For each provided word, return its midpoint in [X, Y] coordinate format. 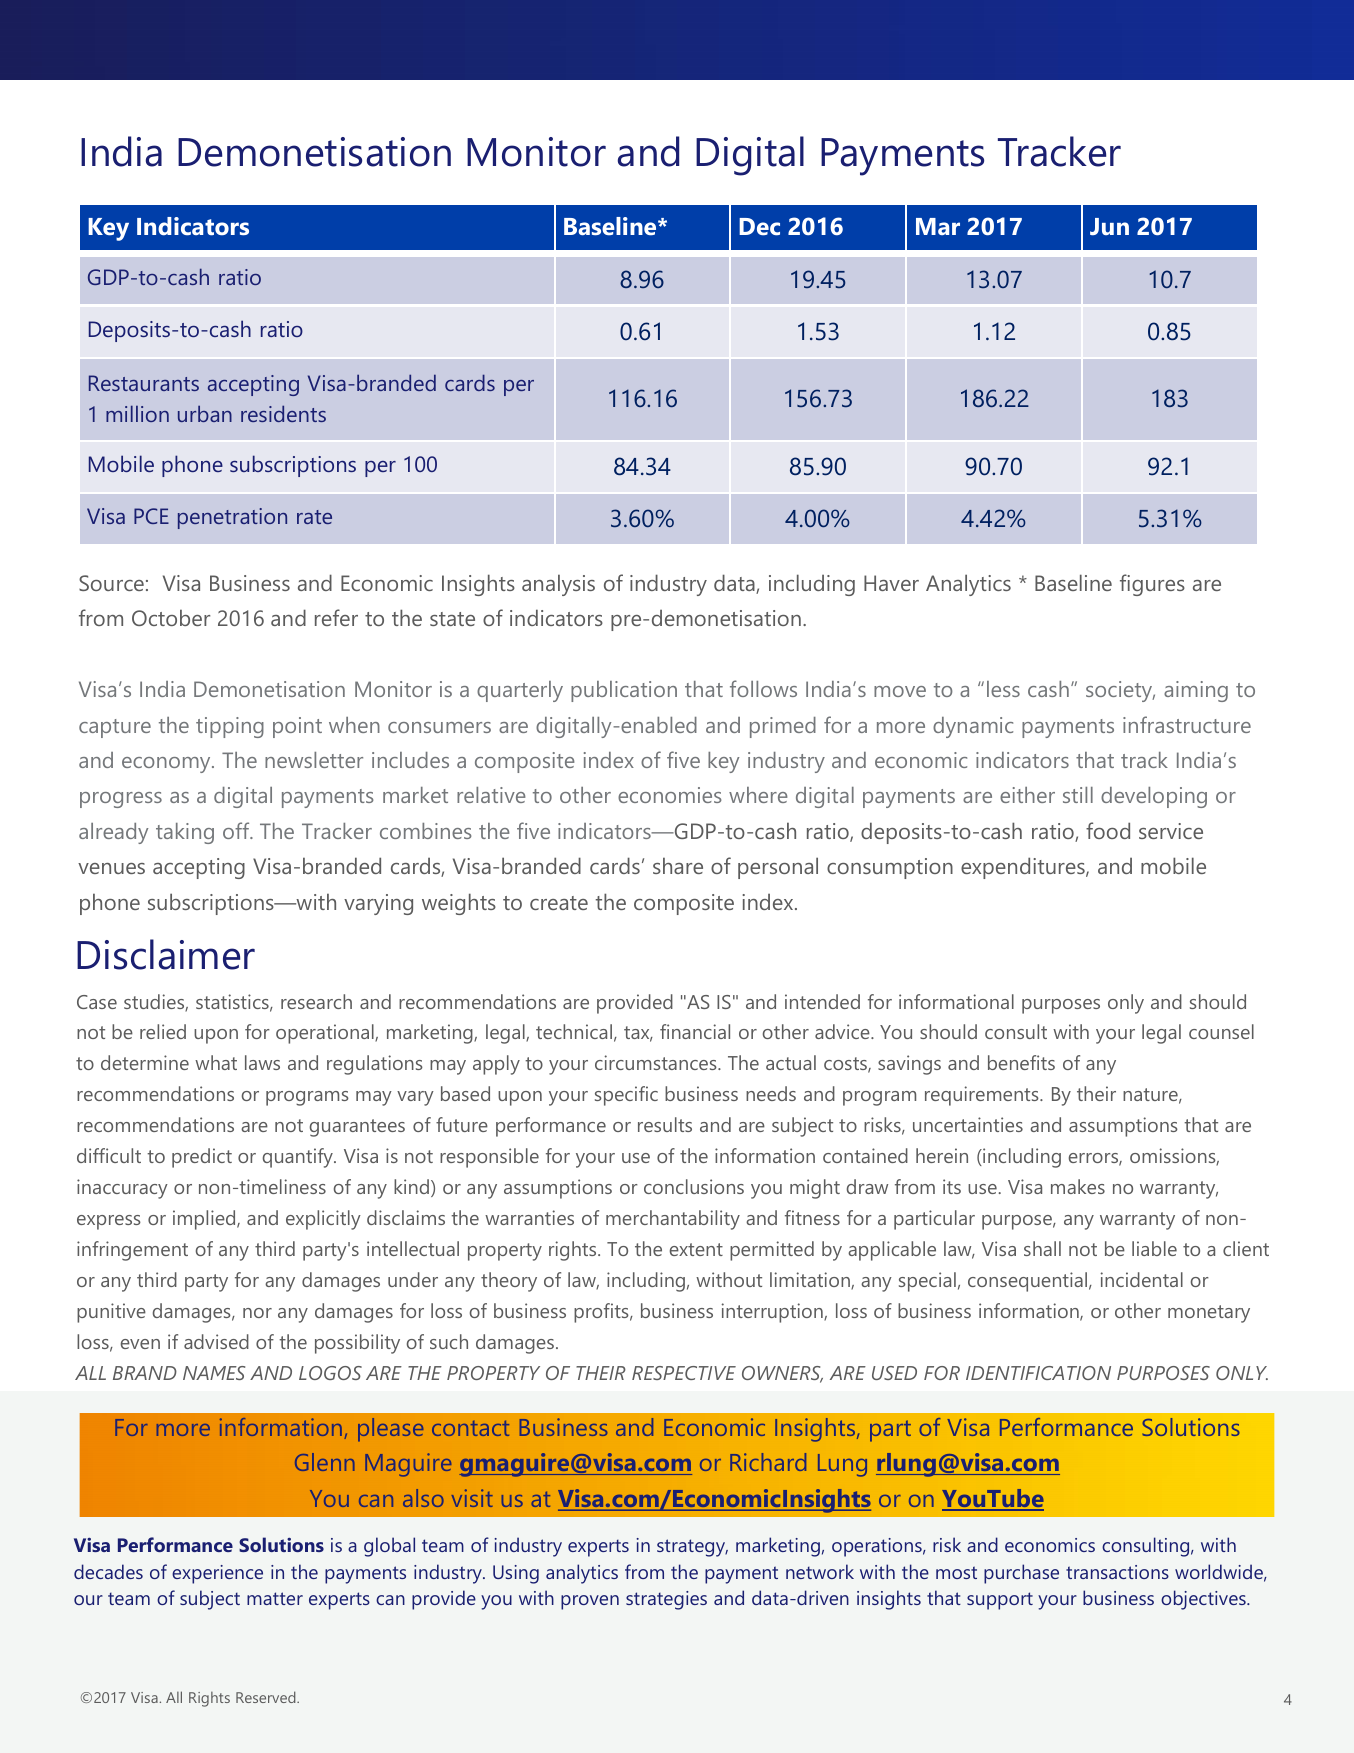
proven [590, 1602]
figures [1152, 585]
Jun [1109, 226]
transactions [1117, 1572]
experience [217, 1574]
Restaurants [144, 383]
